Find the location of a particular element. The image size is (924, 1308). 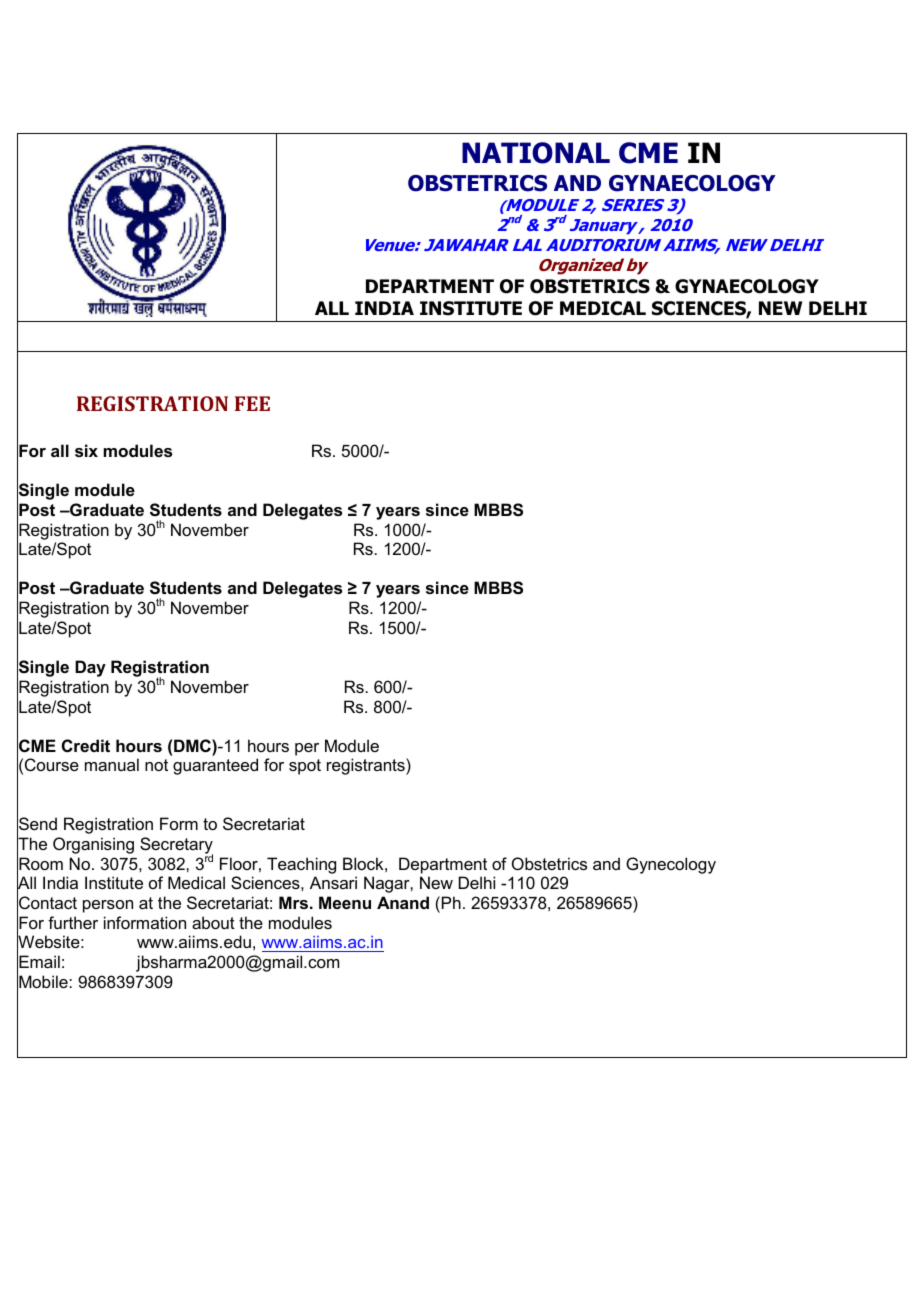

six is located at coordinates (86, 450).
